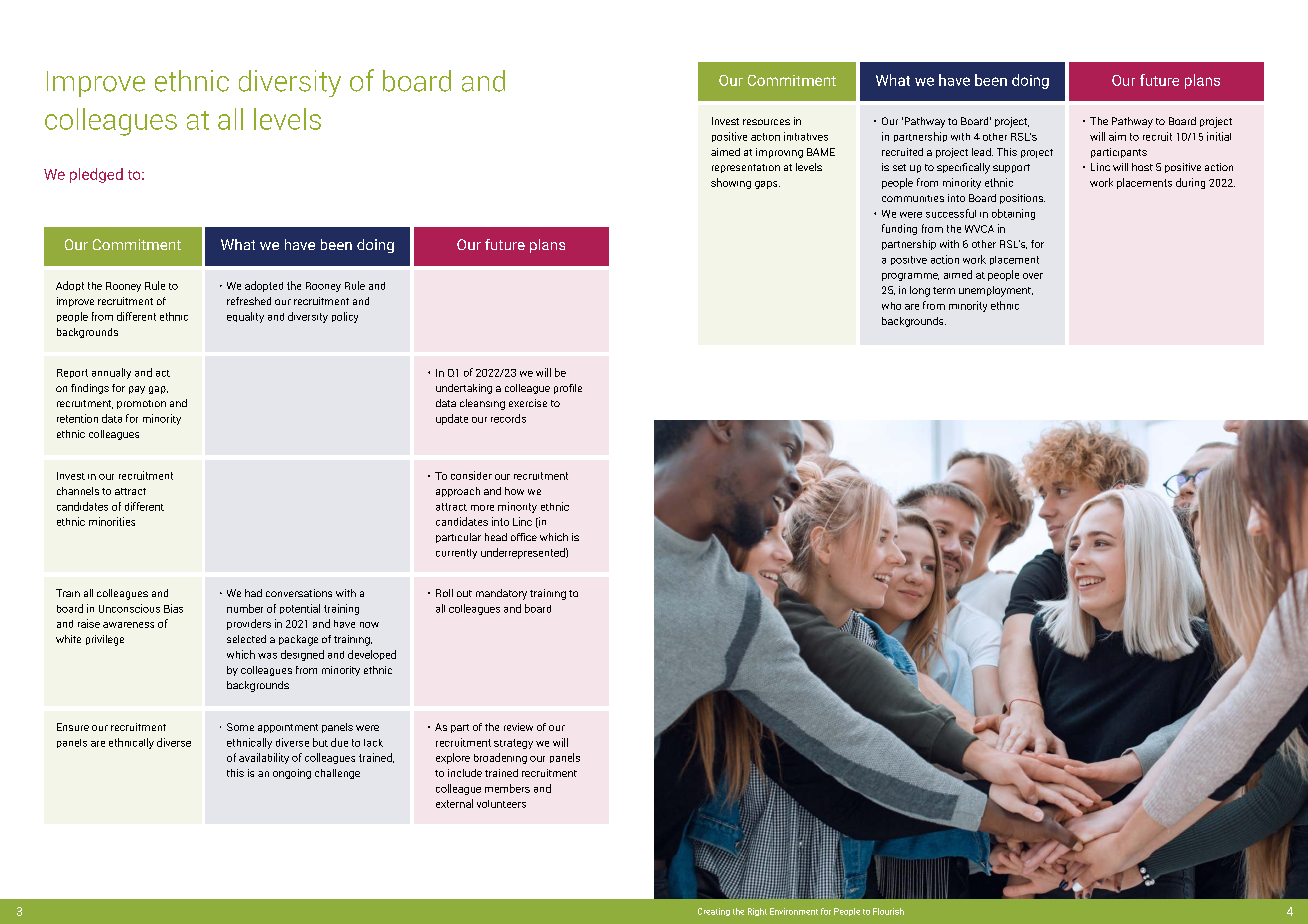  Describe the element at coordinates (714, 912) in the screenshot. I see `Creating` at that location.
